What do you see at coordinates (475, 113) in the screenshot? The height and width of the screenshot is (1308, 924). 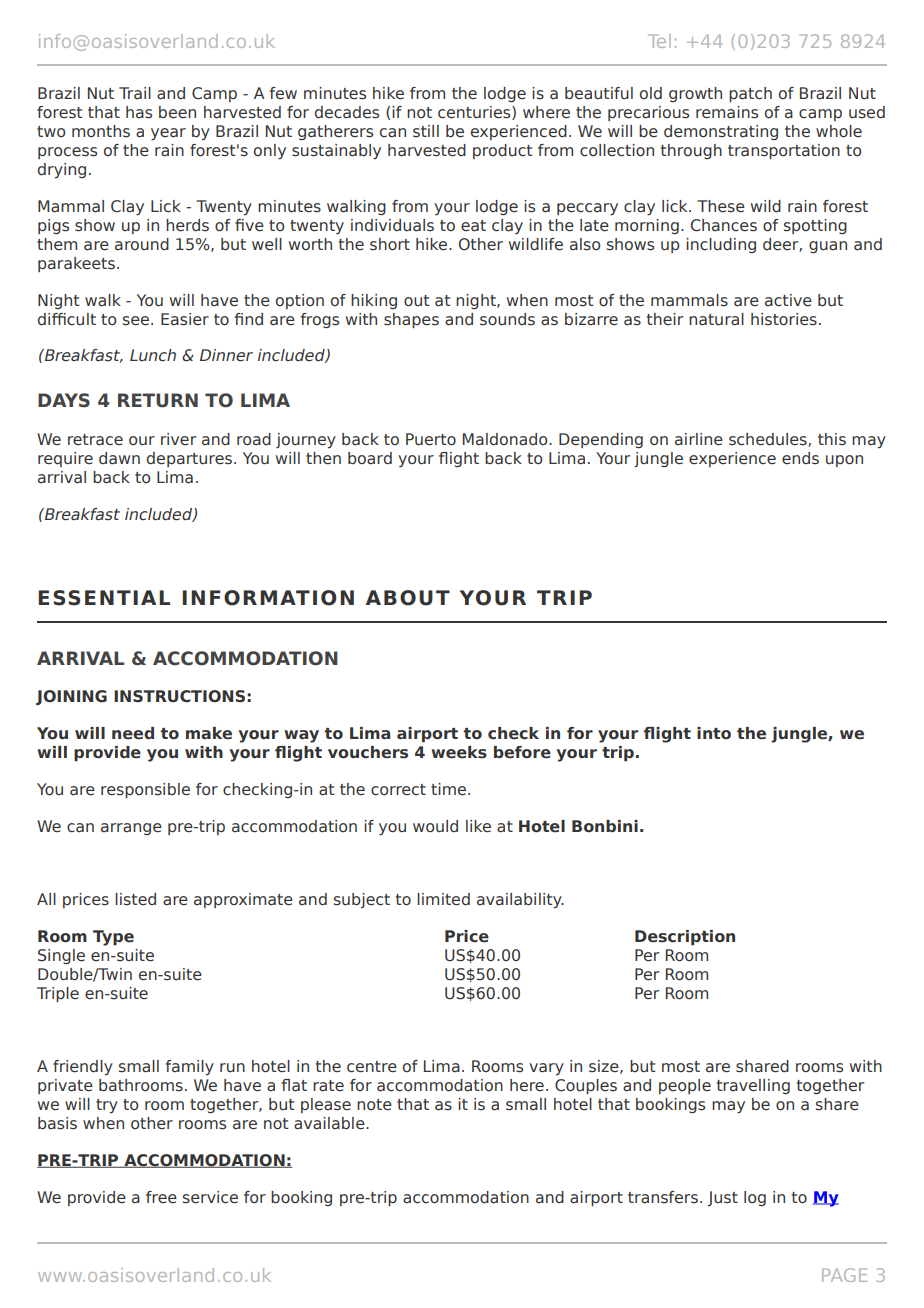 I see `centuries` at bounding box center [475, 113].
